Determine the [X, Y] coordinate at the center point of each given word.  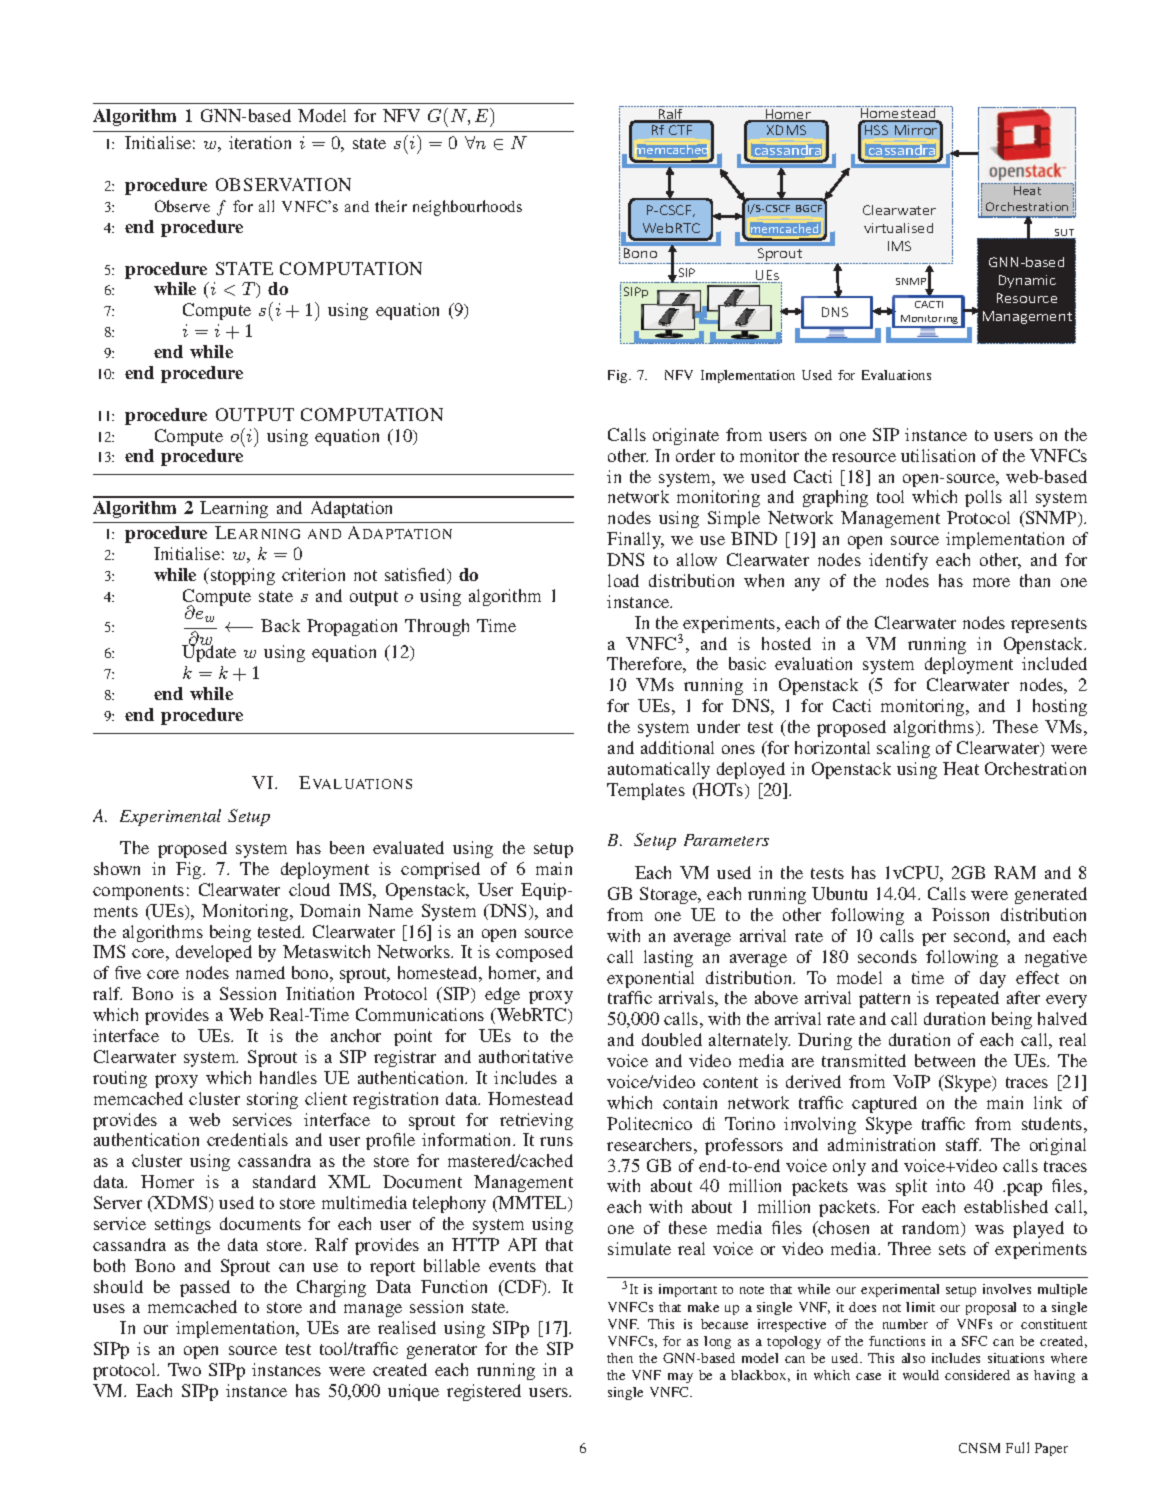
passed [205, 1288]
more [991, 582]
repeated [967, 999]
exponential [650, 979]
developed [214, 953]
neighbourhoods [467, 208]
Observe [182, 206]
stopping [243, 576]
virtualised [898, 228]
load [623, 580]
